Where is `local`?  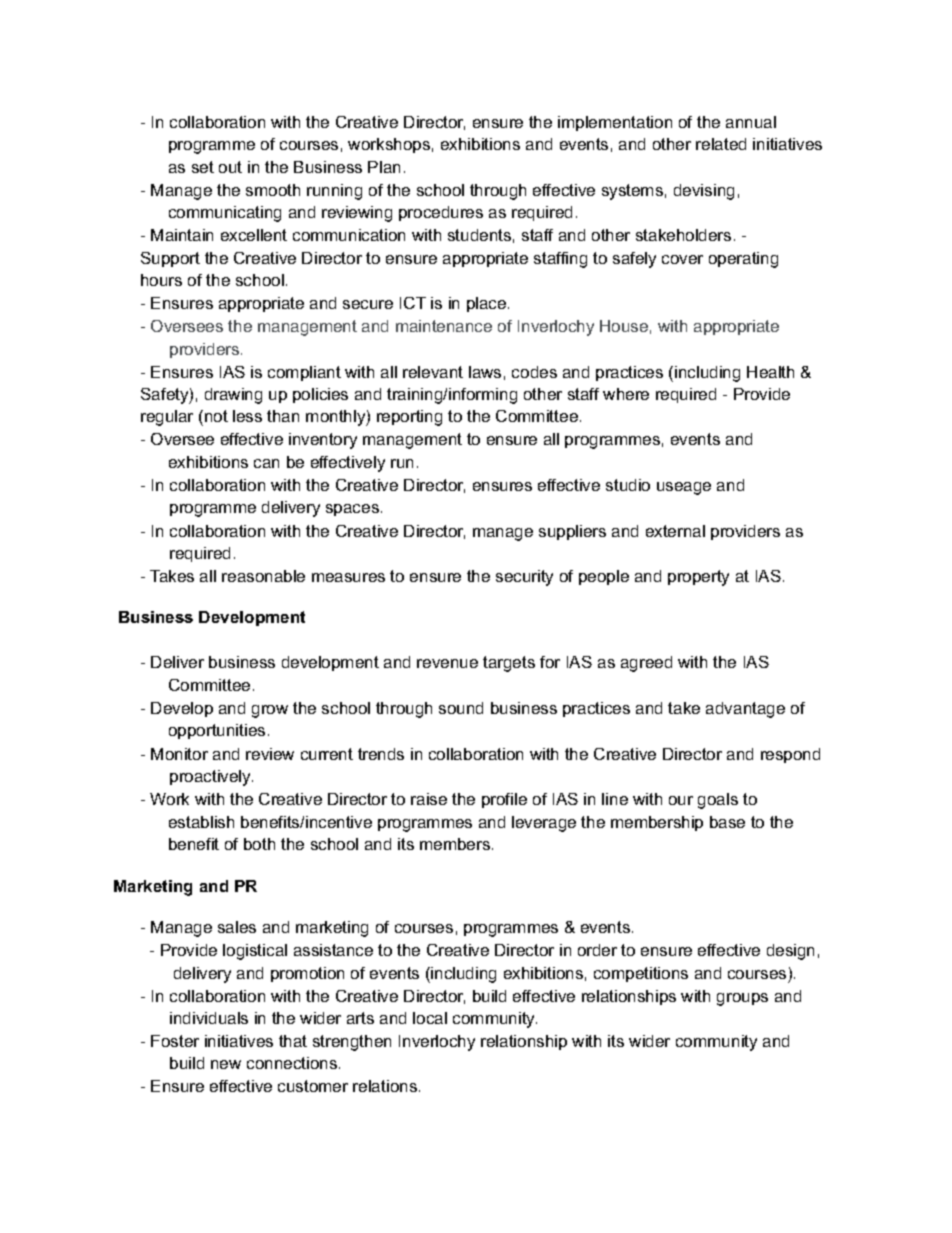
local is located at coordinates (430, 1018).
